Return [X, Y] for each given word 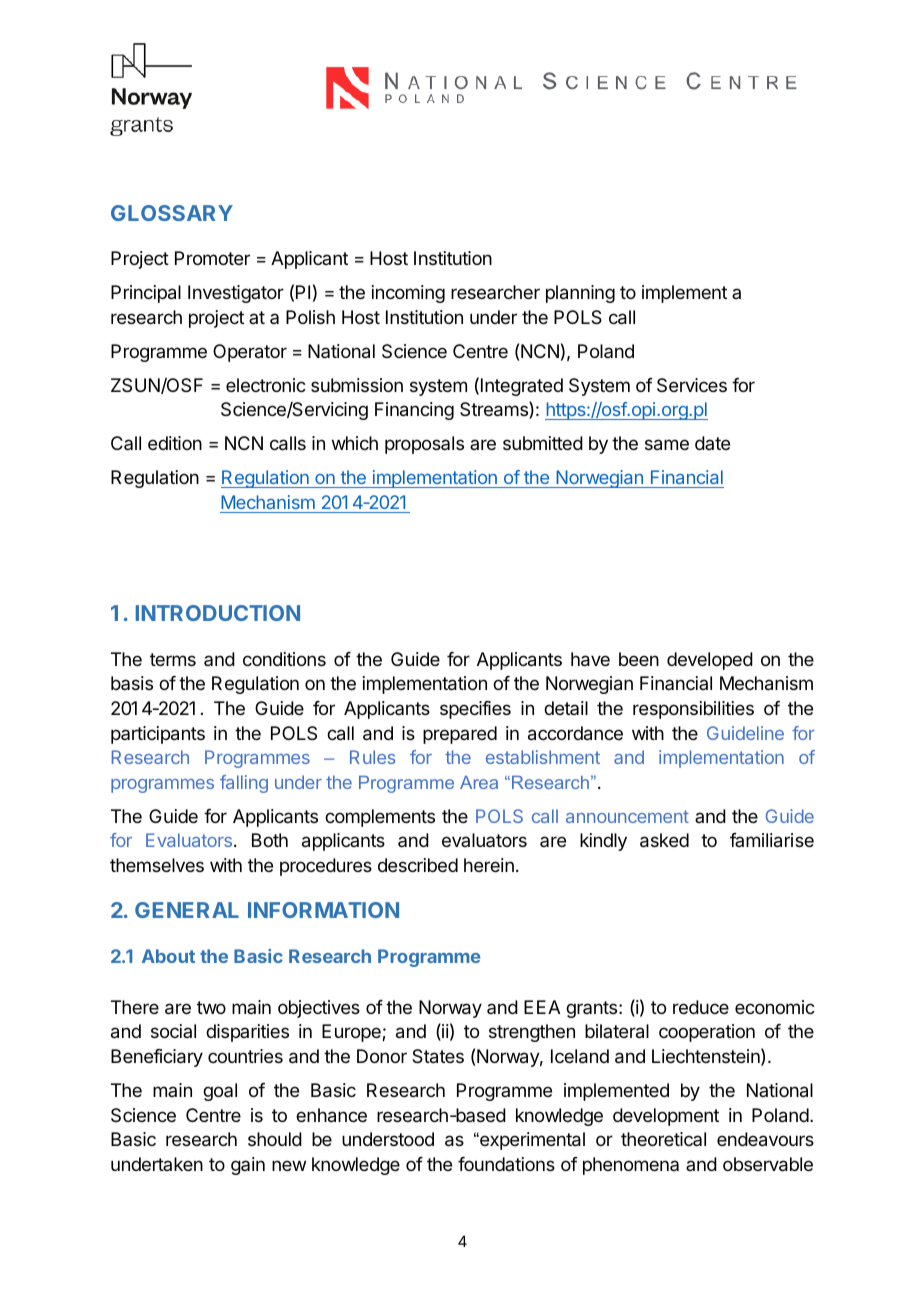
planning [580, 294]
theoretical [663, 1139]
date [712, 443]
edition [175, 443]
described [418, 865]
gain [248, 1166]
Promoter [212, 258]
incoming [408, 294]
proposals [424, 445]
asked [664, 840]
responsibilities [693, 710]
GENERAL [187, 910]
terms [173, 659]
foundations [506, 1164]
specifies [475, 710]
